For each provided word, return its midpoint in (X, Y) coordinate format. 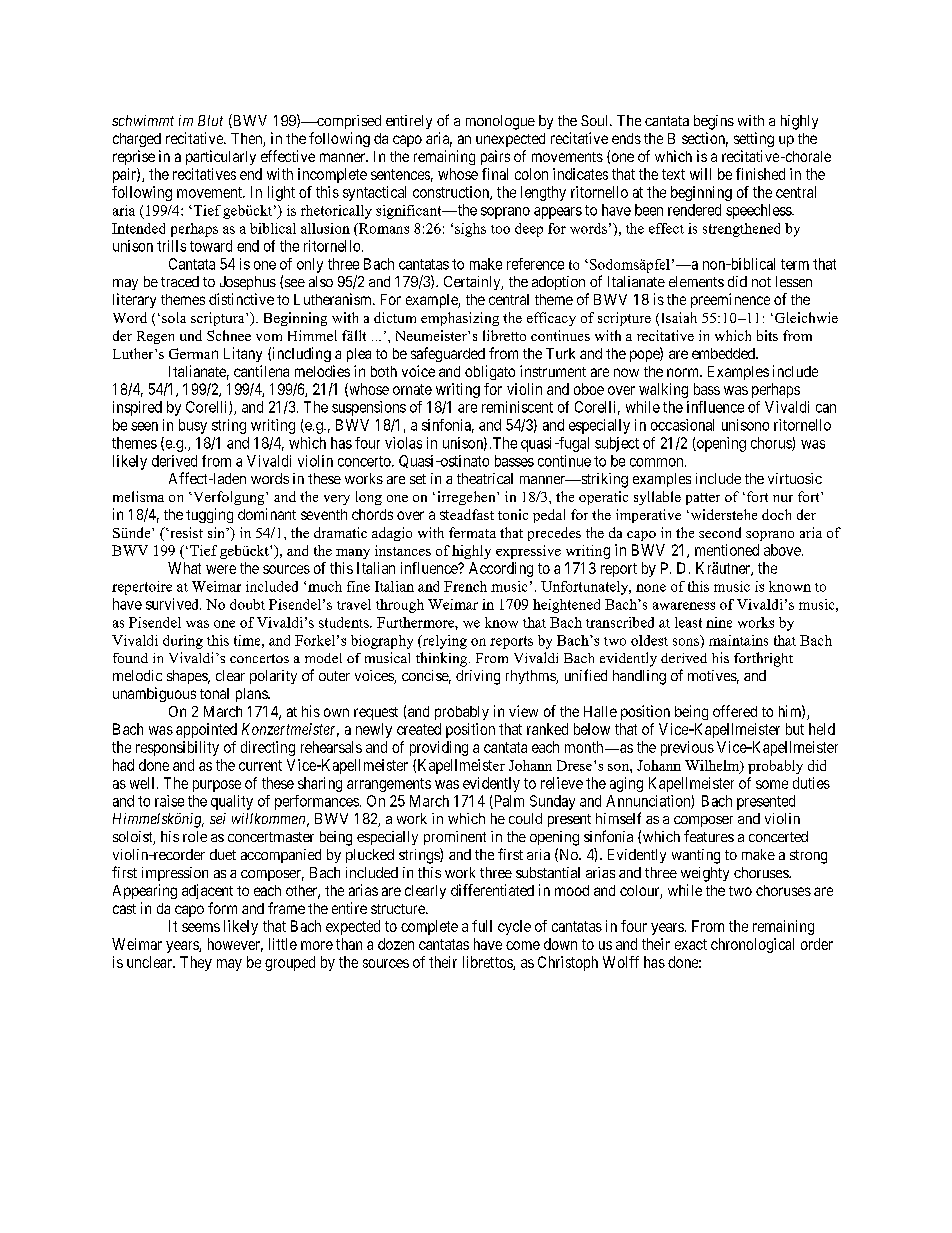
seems (201, 927)
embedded (724, 353)
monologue (500, 122)
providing (439, 748)
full (482, 926)
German (193, 353)
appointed (206, 730)
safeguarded (448, 354)
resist (185, 532)
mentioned (727, 550)
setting (754, 139)
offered (735, 711)
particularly (221, 157)
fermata (472, 532)
